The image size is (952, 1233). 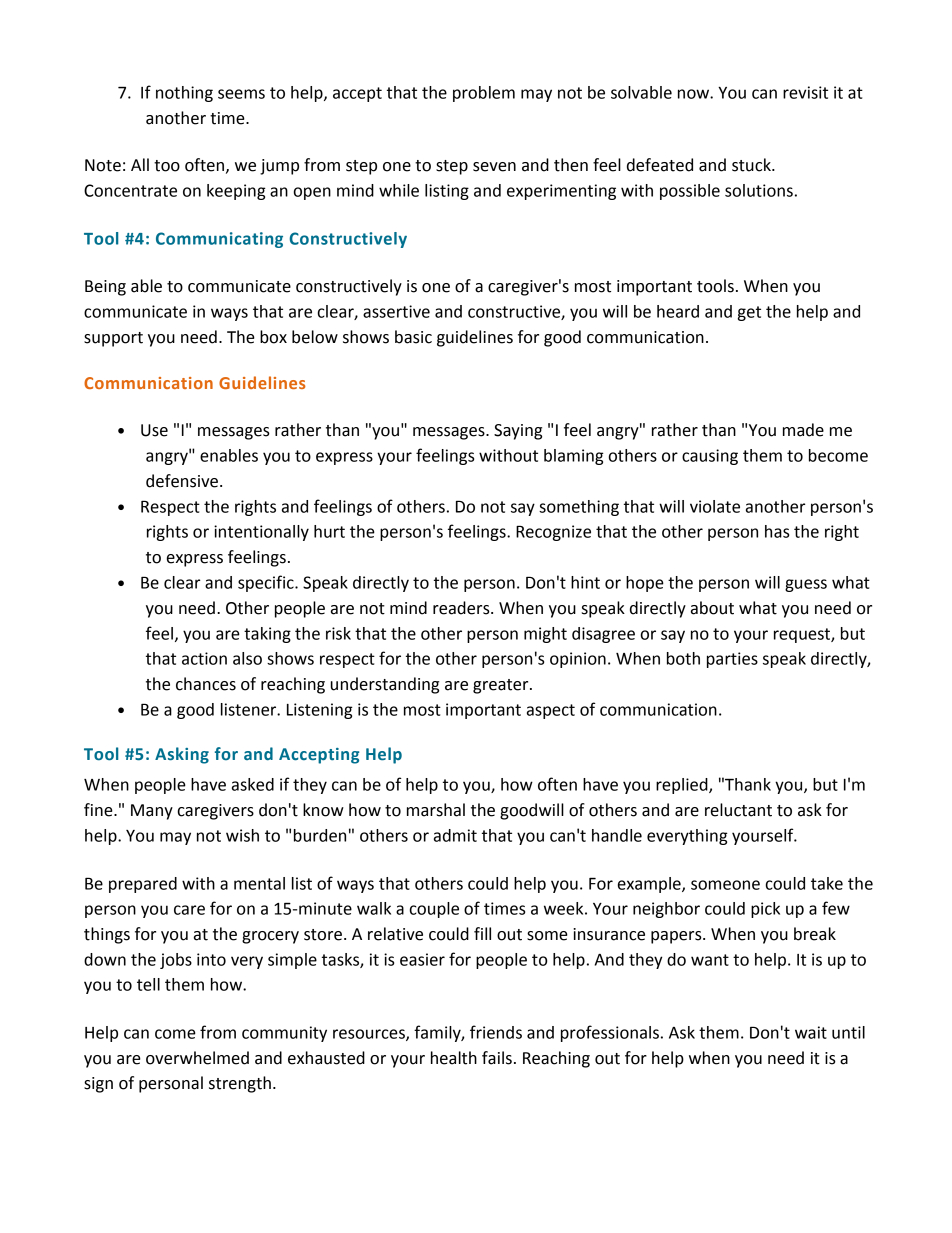 I want to click on specific, so click(x=267, y=583).
